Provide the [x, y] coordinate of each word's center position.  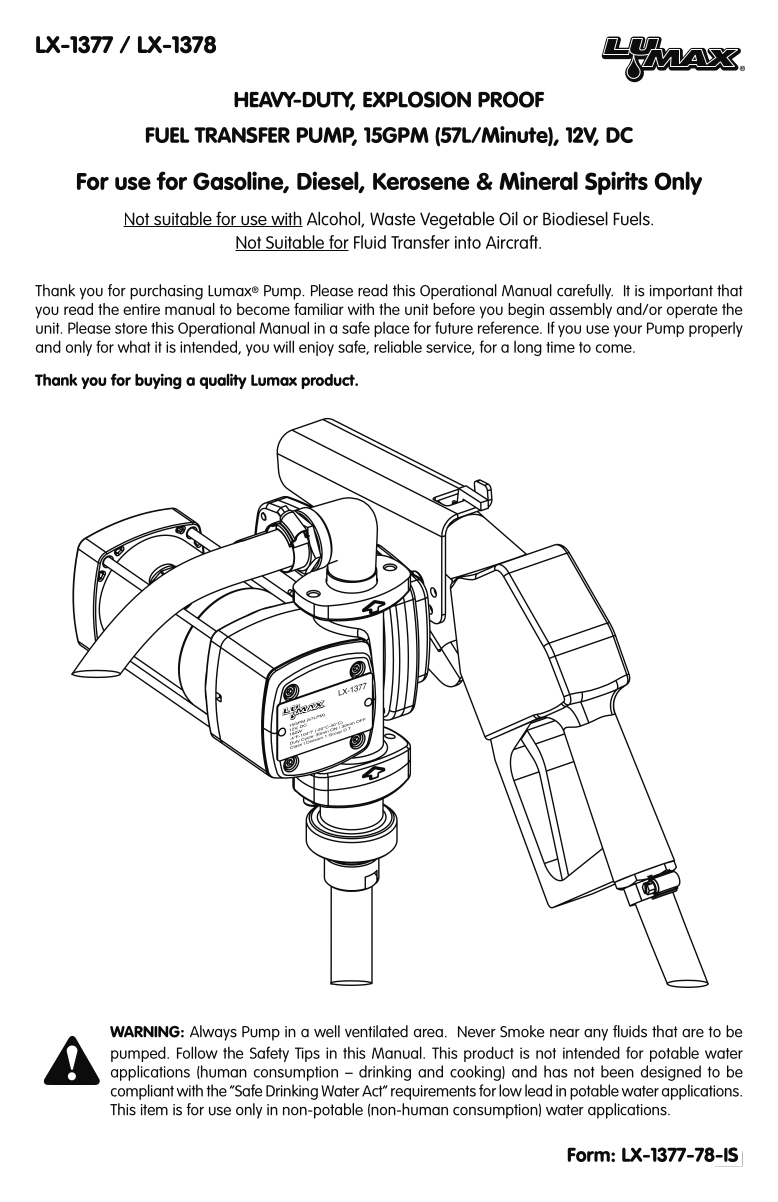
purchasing [166, 292]
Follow [197, 1052]
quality [223, 381]
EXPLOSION [417, 99]
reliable [398, 346]
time [560, 347]
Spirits [616, 183]
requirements [433, 1092]
